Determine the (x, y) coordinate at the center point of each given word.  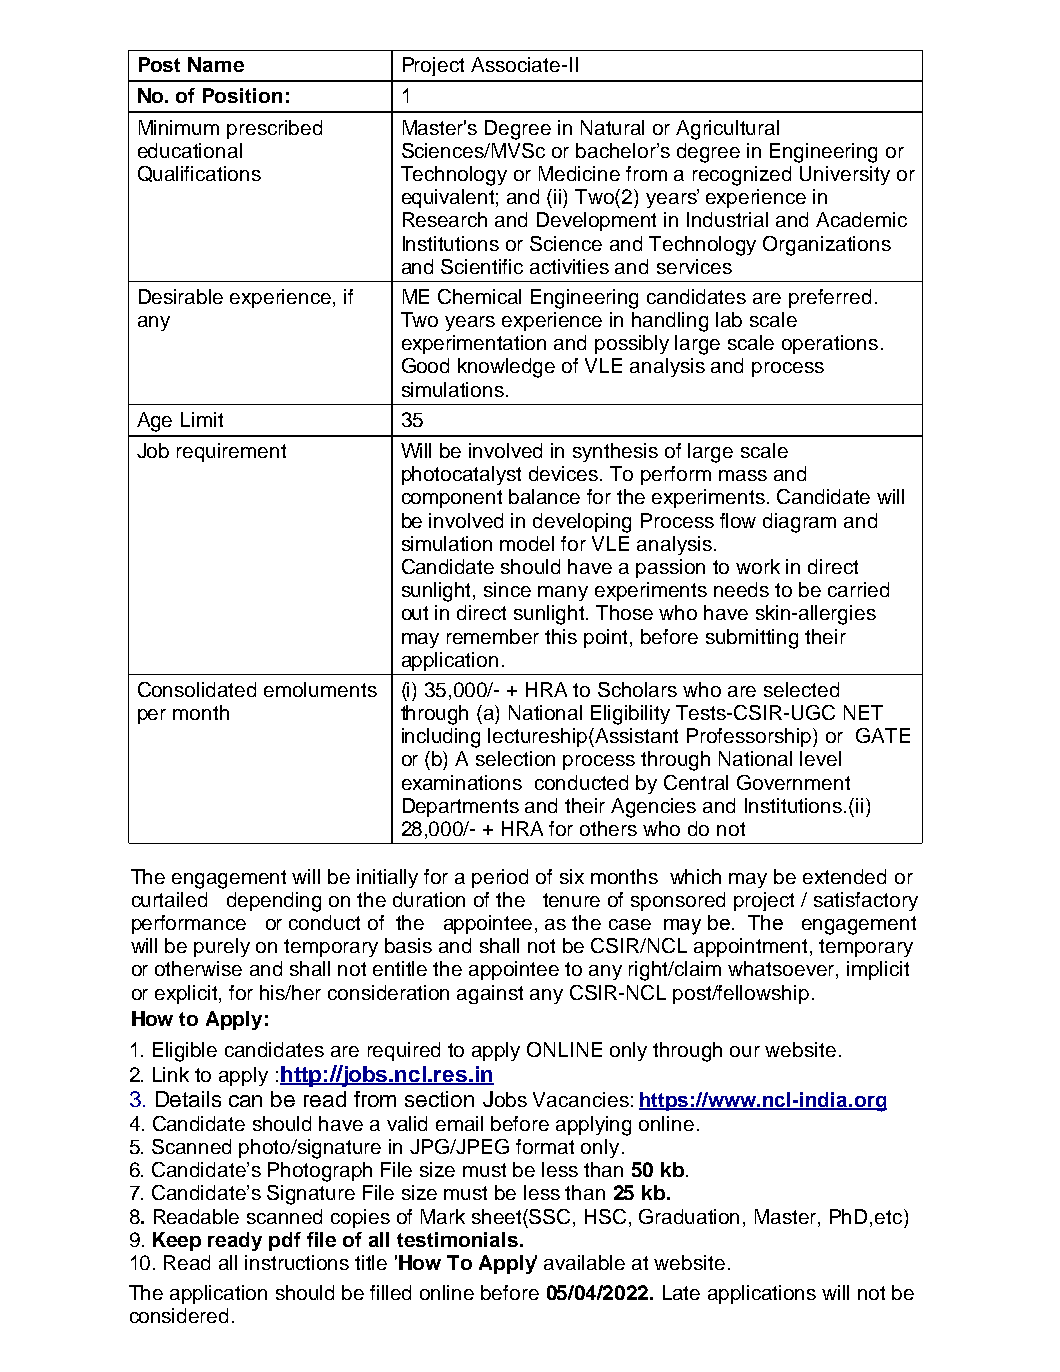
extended (844, 876)
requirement (231, 452)
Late (681, 1292)
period (500, 878)
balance (544, 496)
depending (274, 902)
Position (242, 95)
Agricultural (727, 130)
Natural (612, 127)
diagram (799, 523)
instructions (297, 1262)
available (584, 1262)
